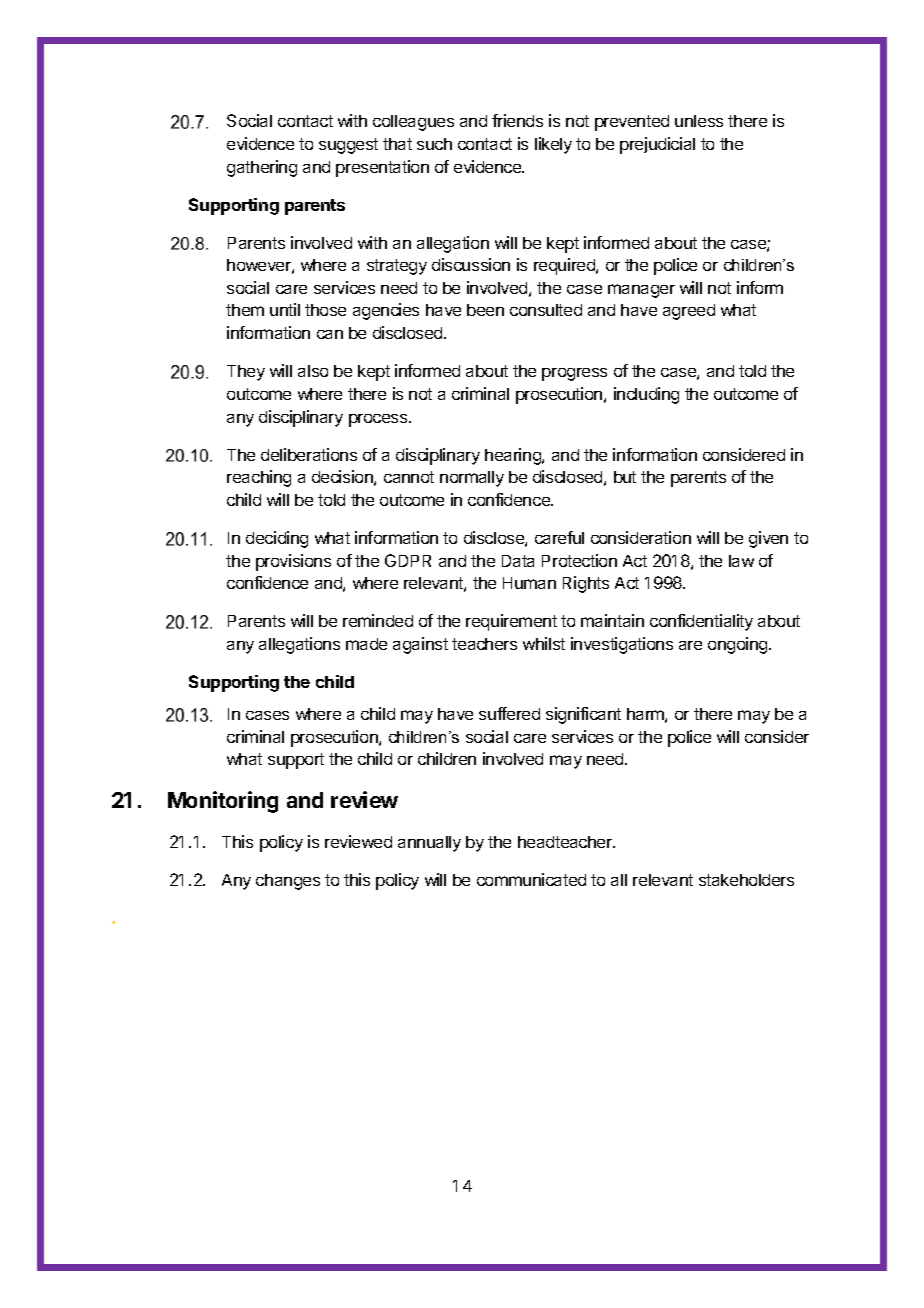 Image resolution: width=924 pixels, height=1308 pixels. Describe the element at coordinates (739, 645) in the document. I see `ongoing` at that location.
